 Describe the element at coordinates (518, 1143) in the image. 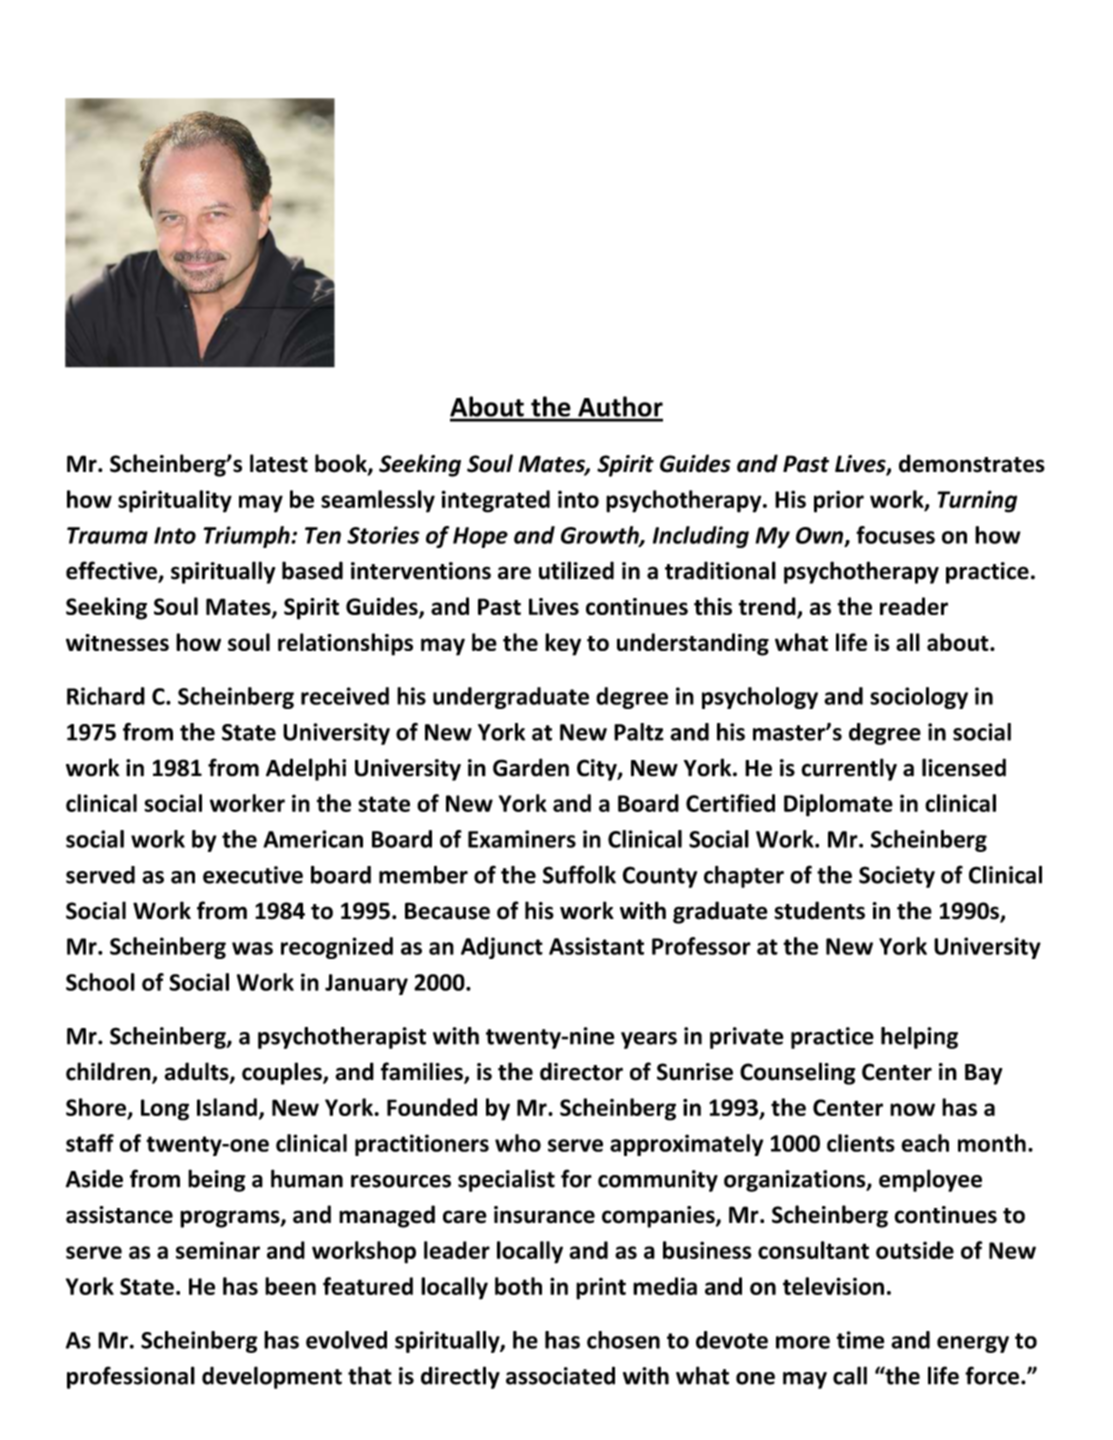

I see `who` at that location.
